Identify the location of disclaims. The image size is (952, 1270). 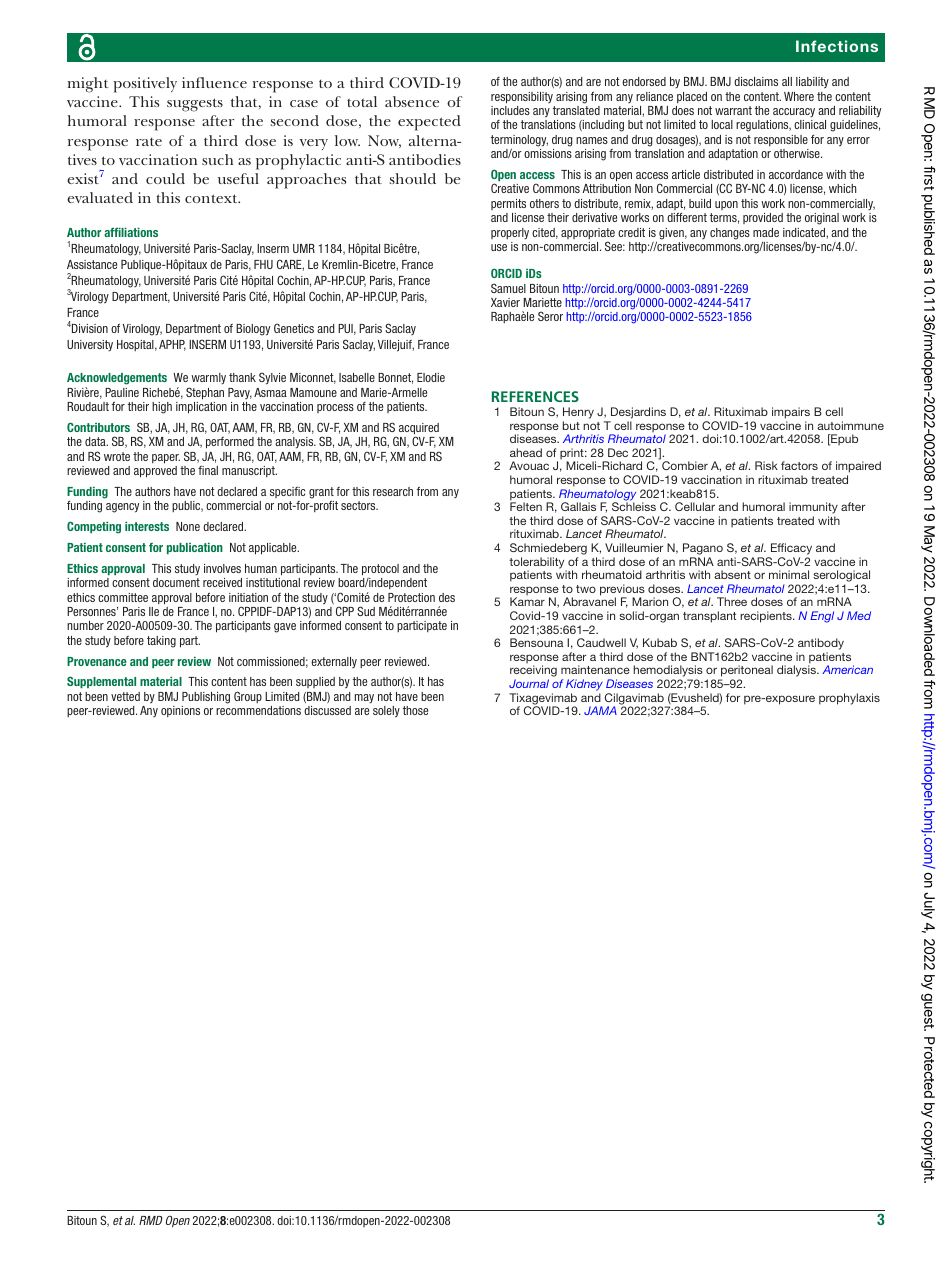
(756, 81).
